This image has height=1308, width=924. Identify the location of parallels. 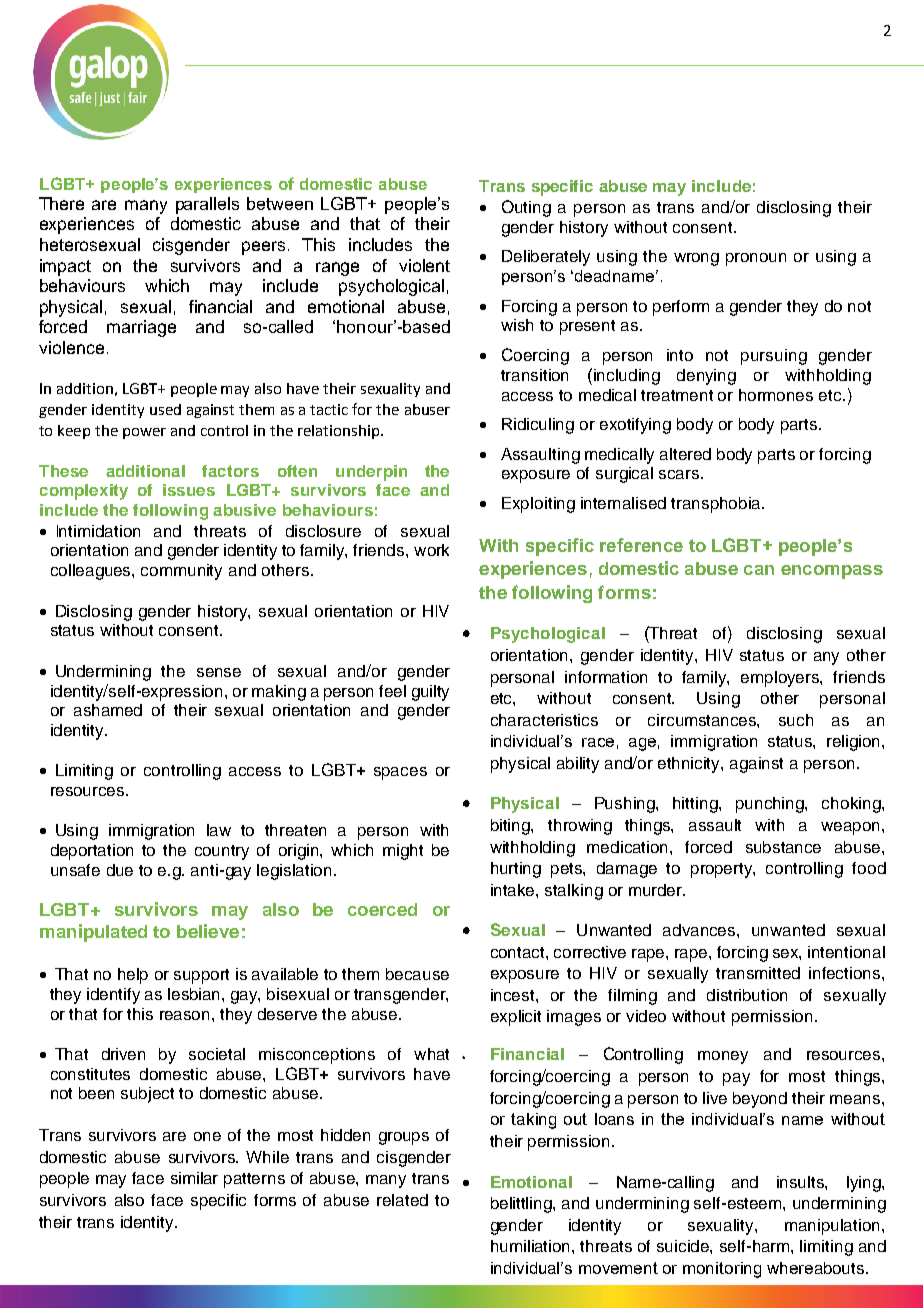
(207, 205).
